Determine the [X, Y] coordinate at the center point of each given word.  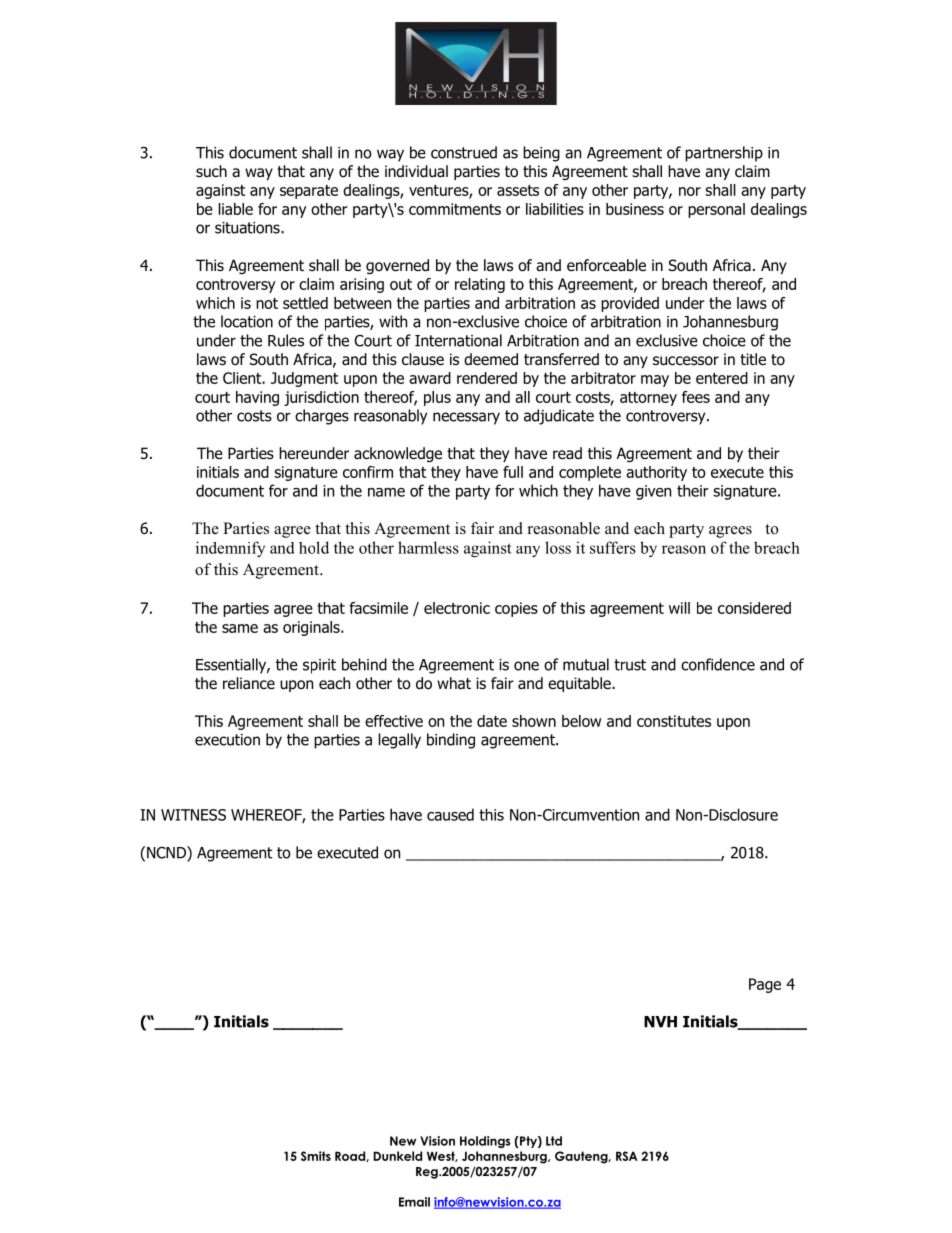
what [454, 683]
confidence [718, 664]
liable [236, 209]
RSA [627, 1156]
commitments [455, 209]
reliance [249, 683]
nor [690, 191]
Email [414, 1202]
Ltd [554, 1141]
